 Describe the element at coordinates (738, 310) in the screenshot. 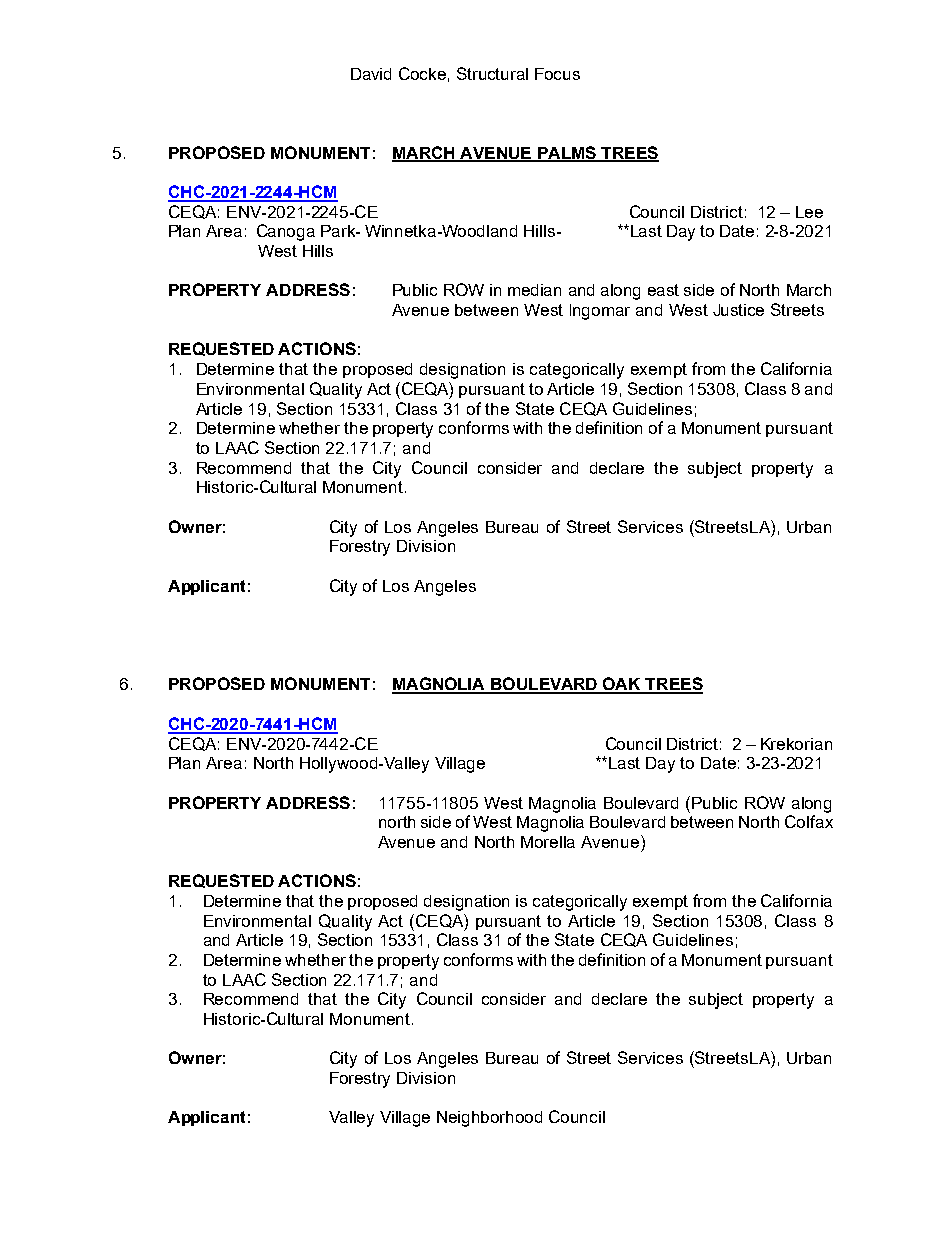

I see `Justice` at that location.
